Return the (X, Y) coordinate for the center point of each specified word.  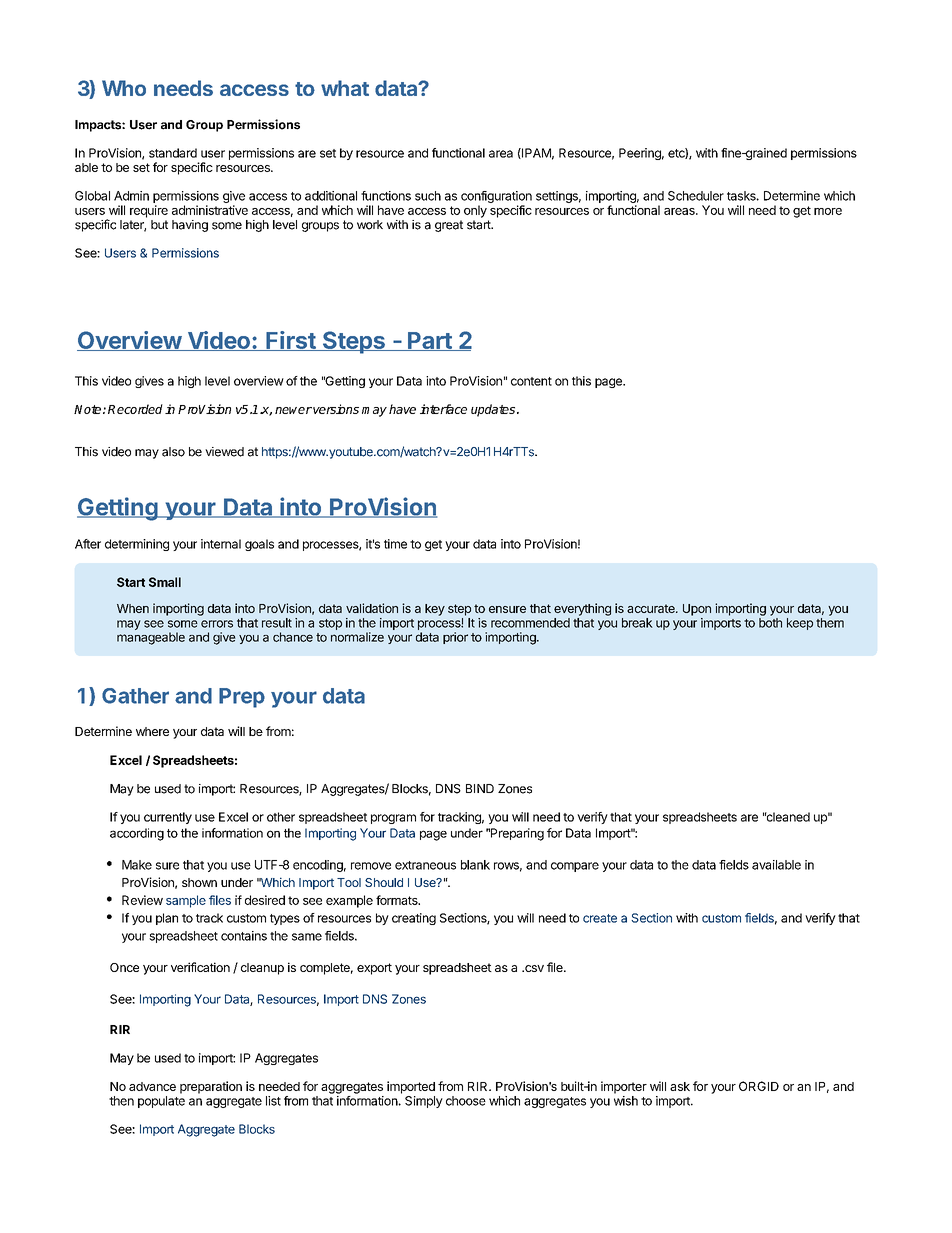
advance (152, 1086)
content (531, 381)
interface (443, 409)
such (428, 196)
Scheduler (696, 196)
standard (173, 153)
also (173, 452)
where (152, 731)
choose (466, 1101)
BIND (480, 788)
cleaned (787, 817)
